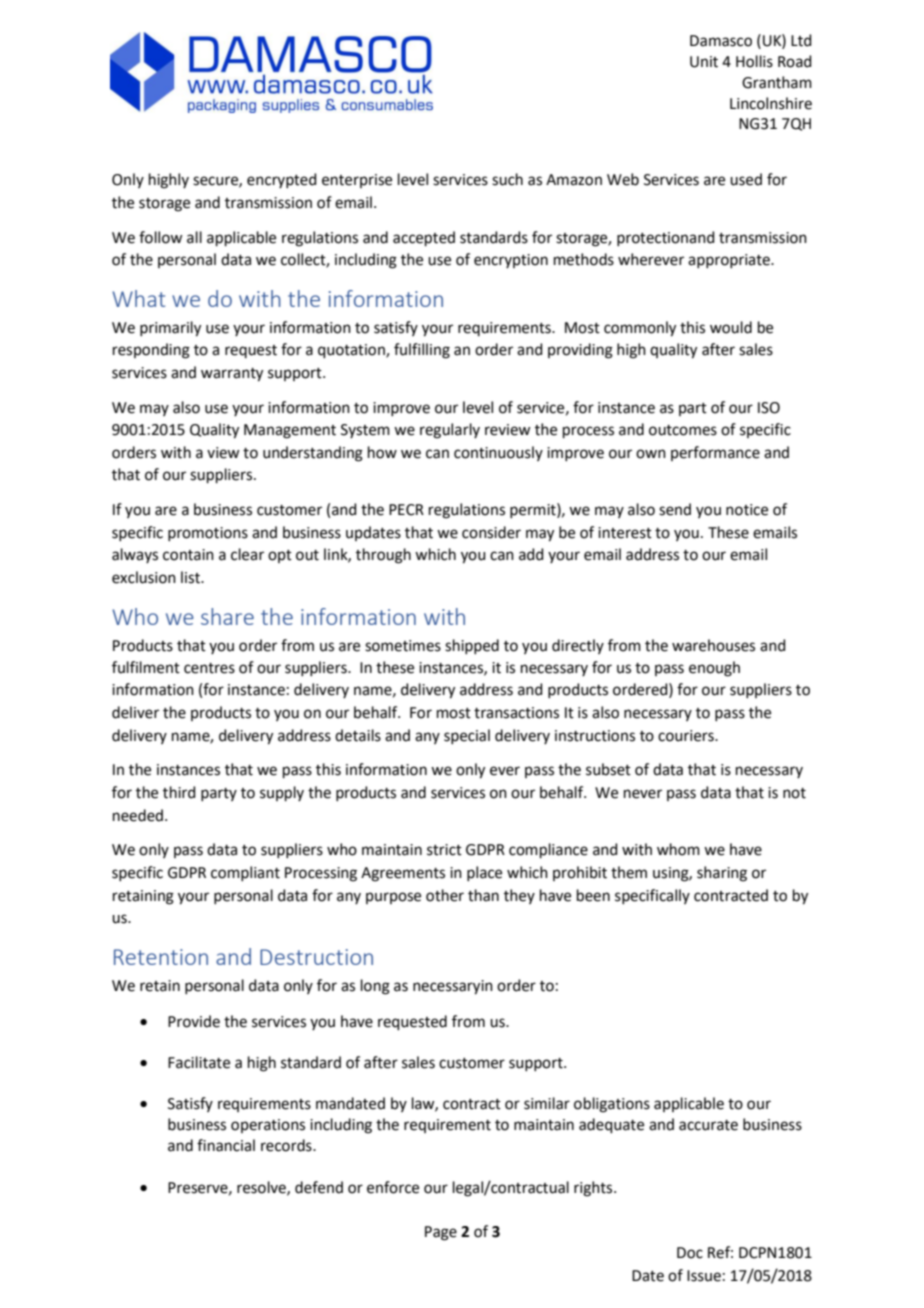 The width and height of the image is (924, 1308). What do you see at coordinates (179, 792) in the image?
I see `third` at bounding box center [179, 792].
